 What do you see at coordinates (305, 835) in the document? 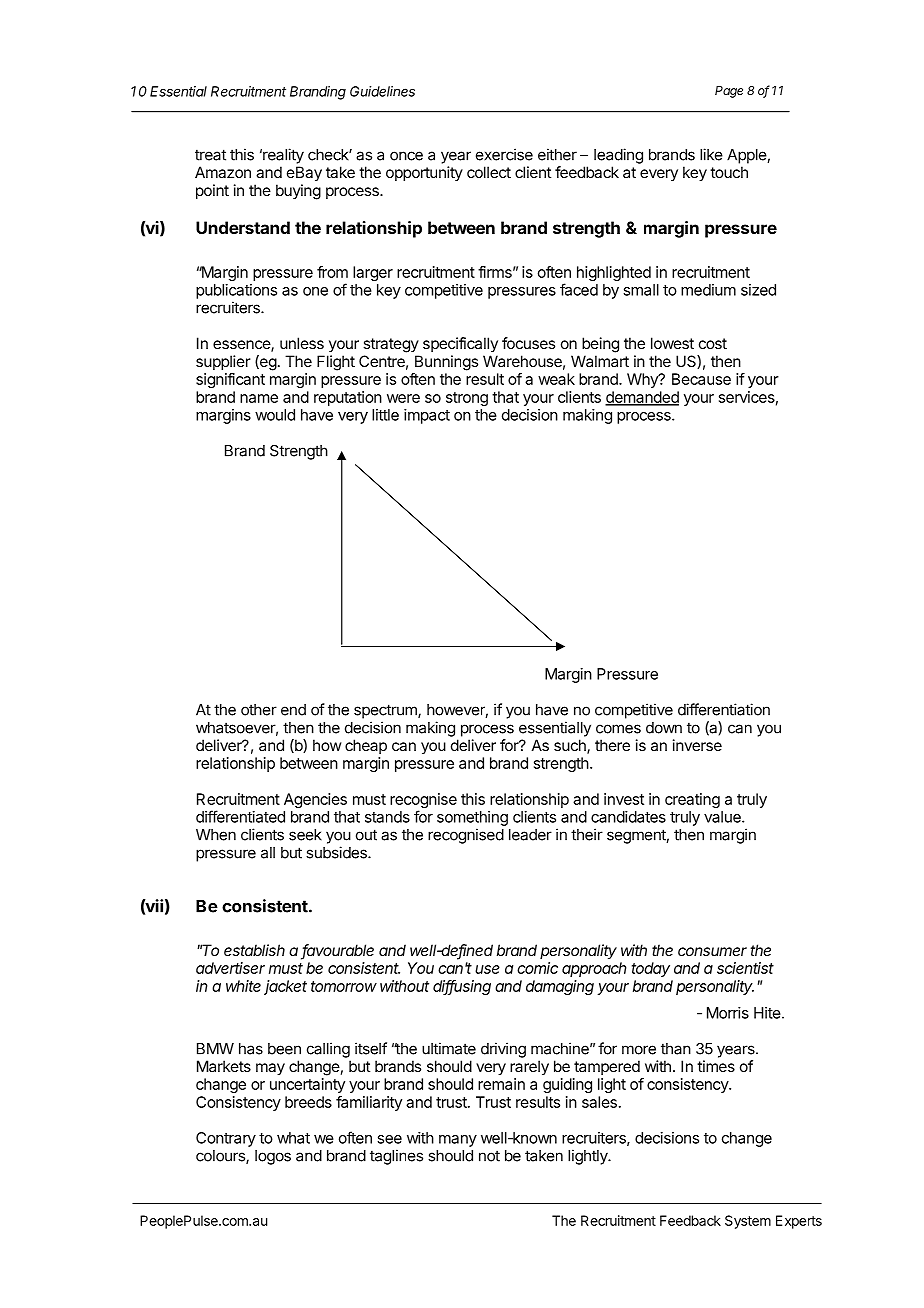
I see `seek` at bounding box center [305, 835].
